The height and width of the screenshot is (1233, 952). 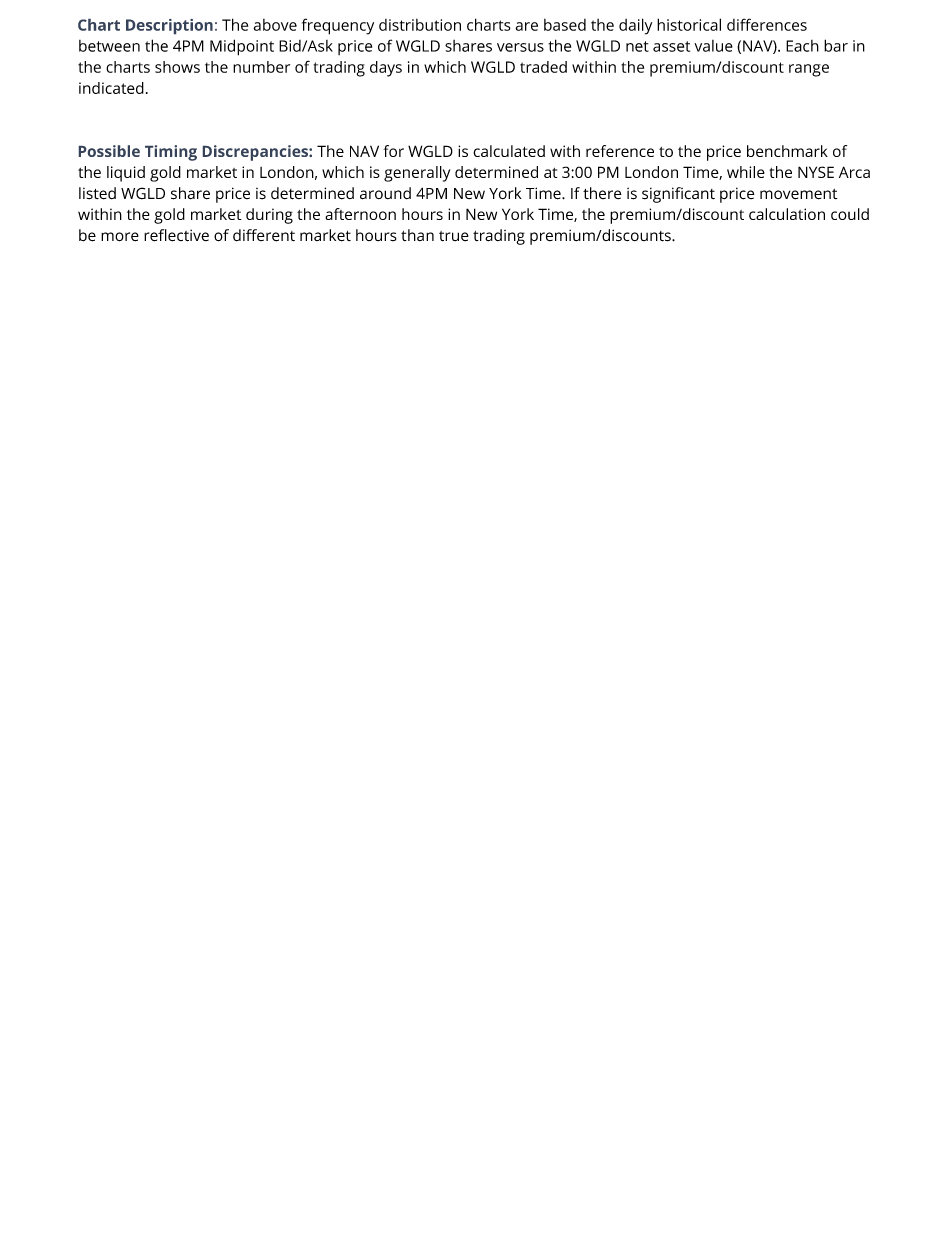 What do you see at coordinates (543, 67) in the screenshot?
I see `traded` at bounding box center [543, 67].
